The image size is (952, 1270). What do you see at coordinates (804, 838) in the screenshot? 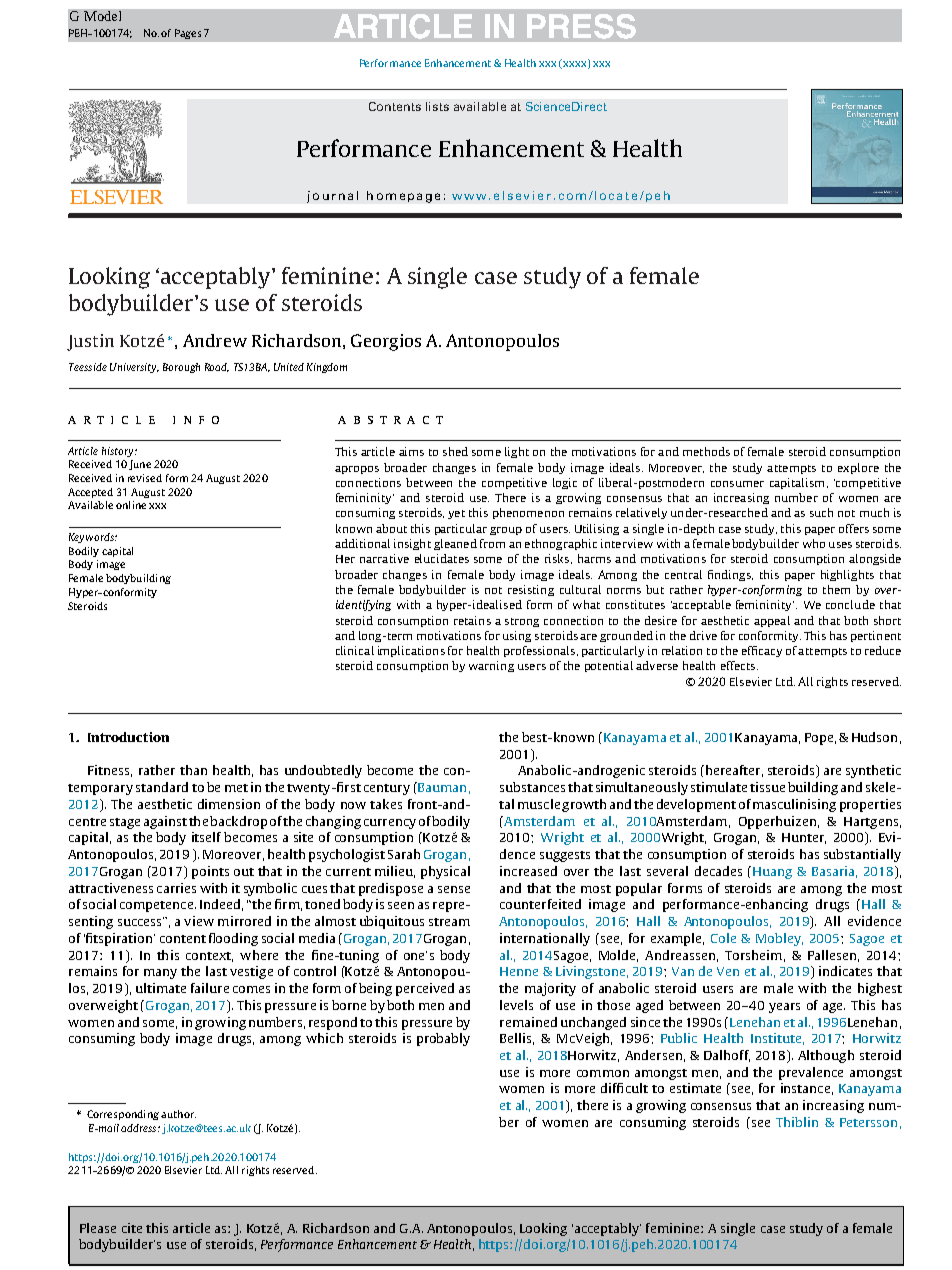
I see `Hunter` at bounding box center [804, 838].
